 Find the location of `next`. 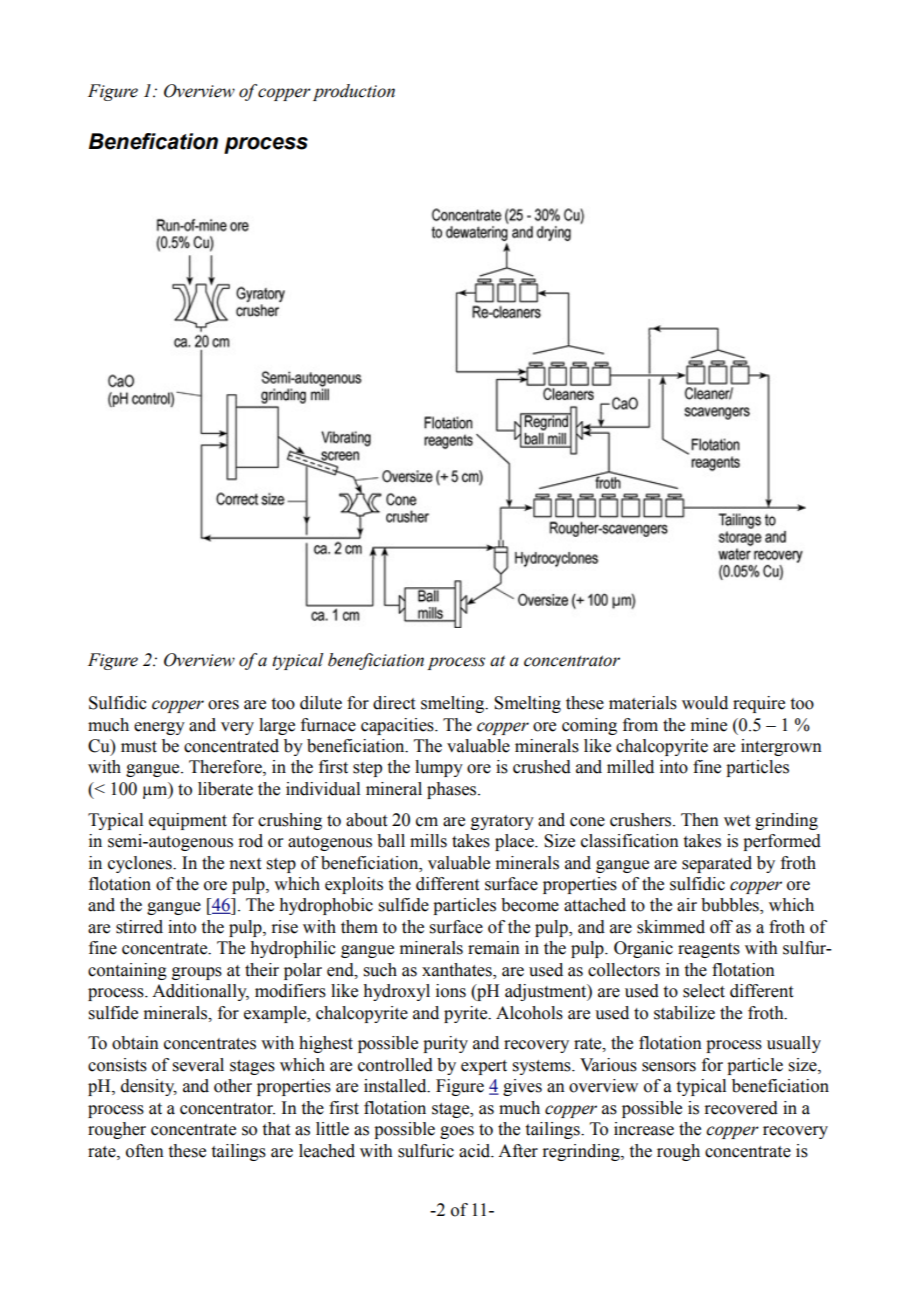

next is located at coordinates (245, 864).
